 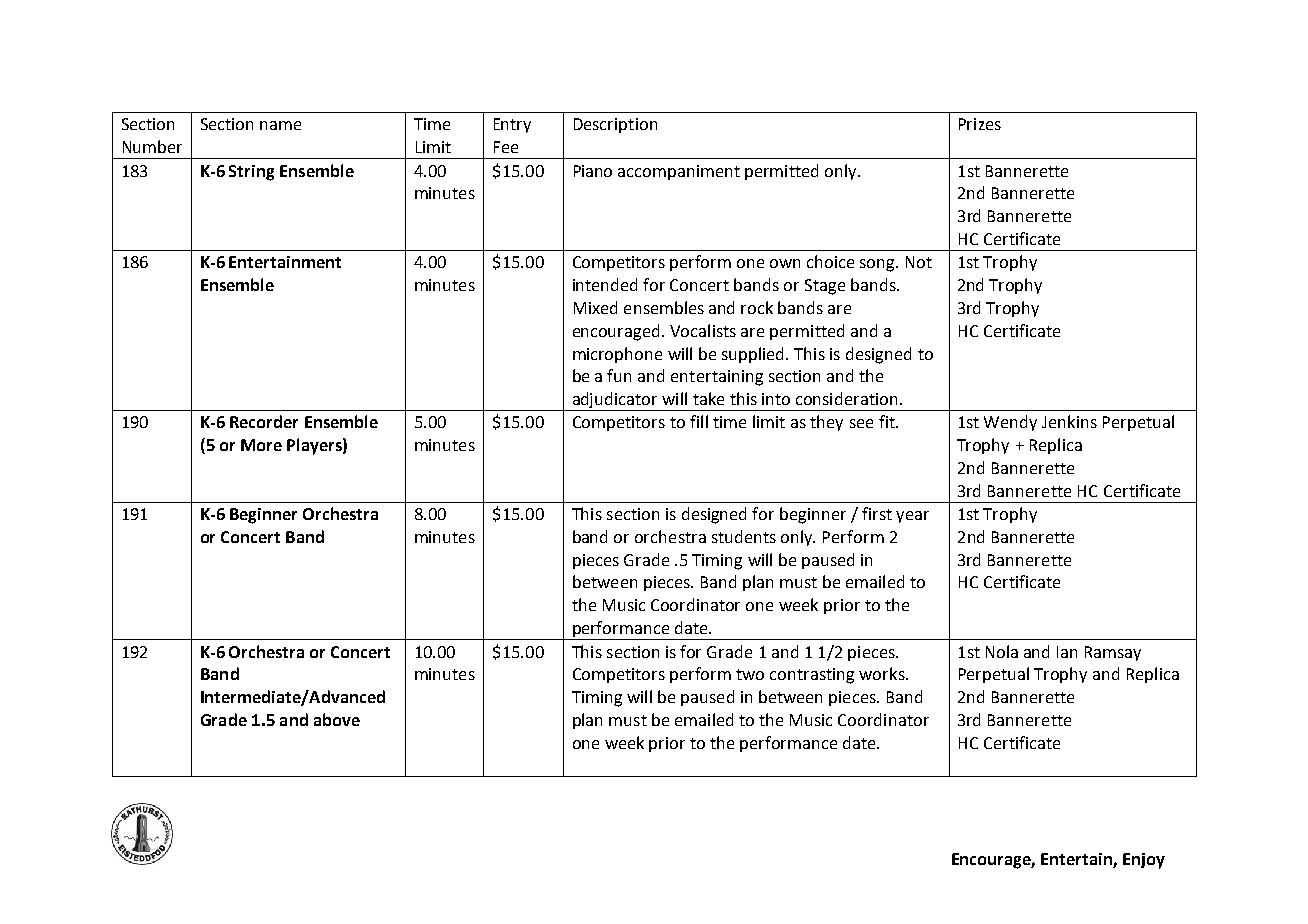 What do you see at coordinates (615, 125) in the screenshot?
I see `Description` at bounding box center [615, 125].
